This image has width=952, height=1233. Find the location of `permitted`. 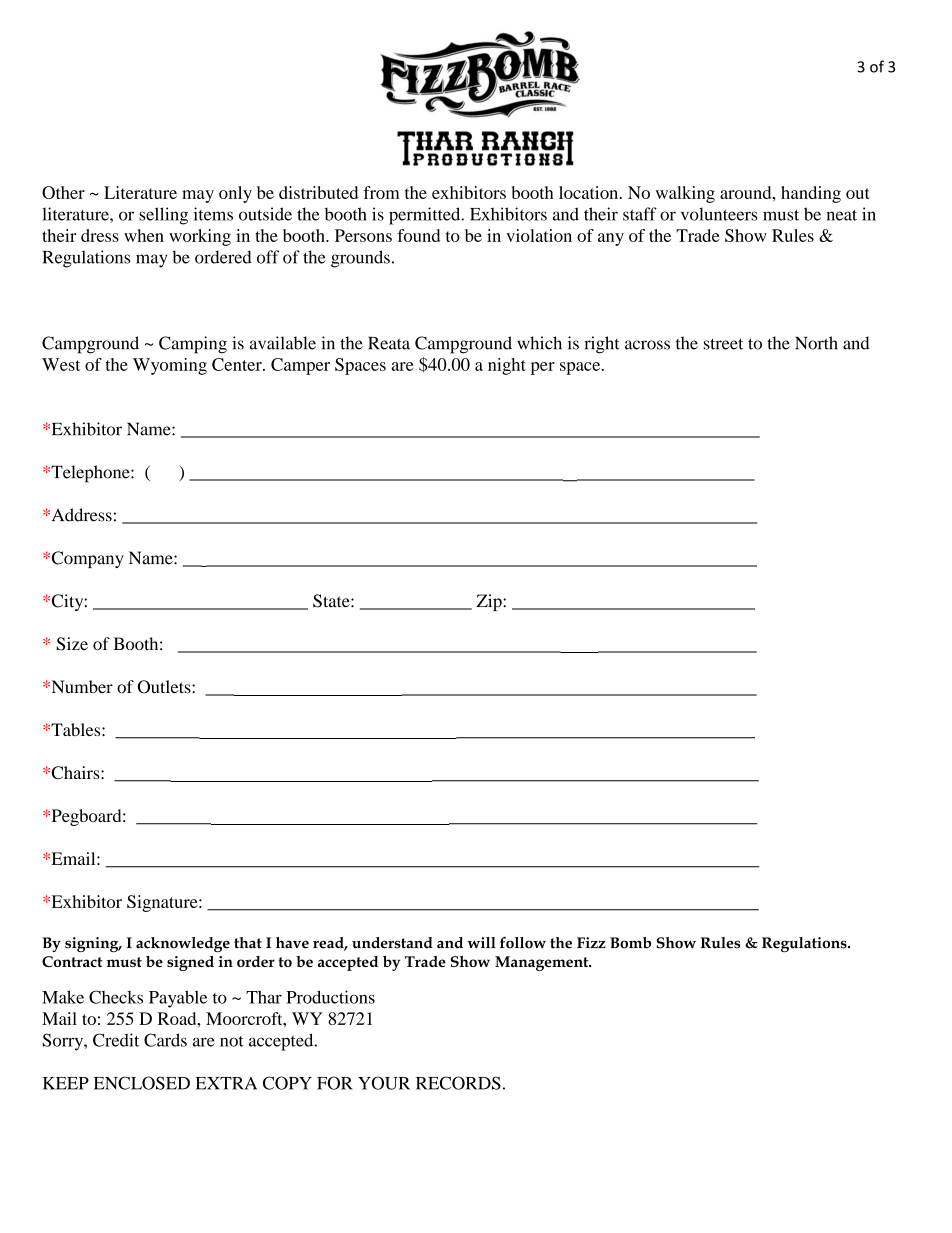

permitted is located at coordinates (426, 216).
